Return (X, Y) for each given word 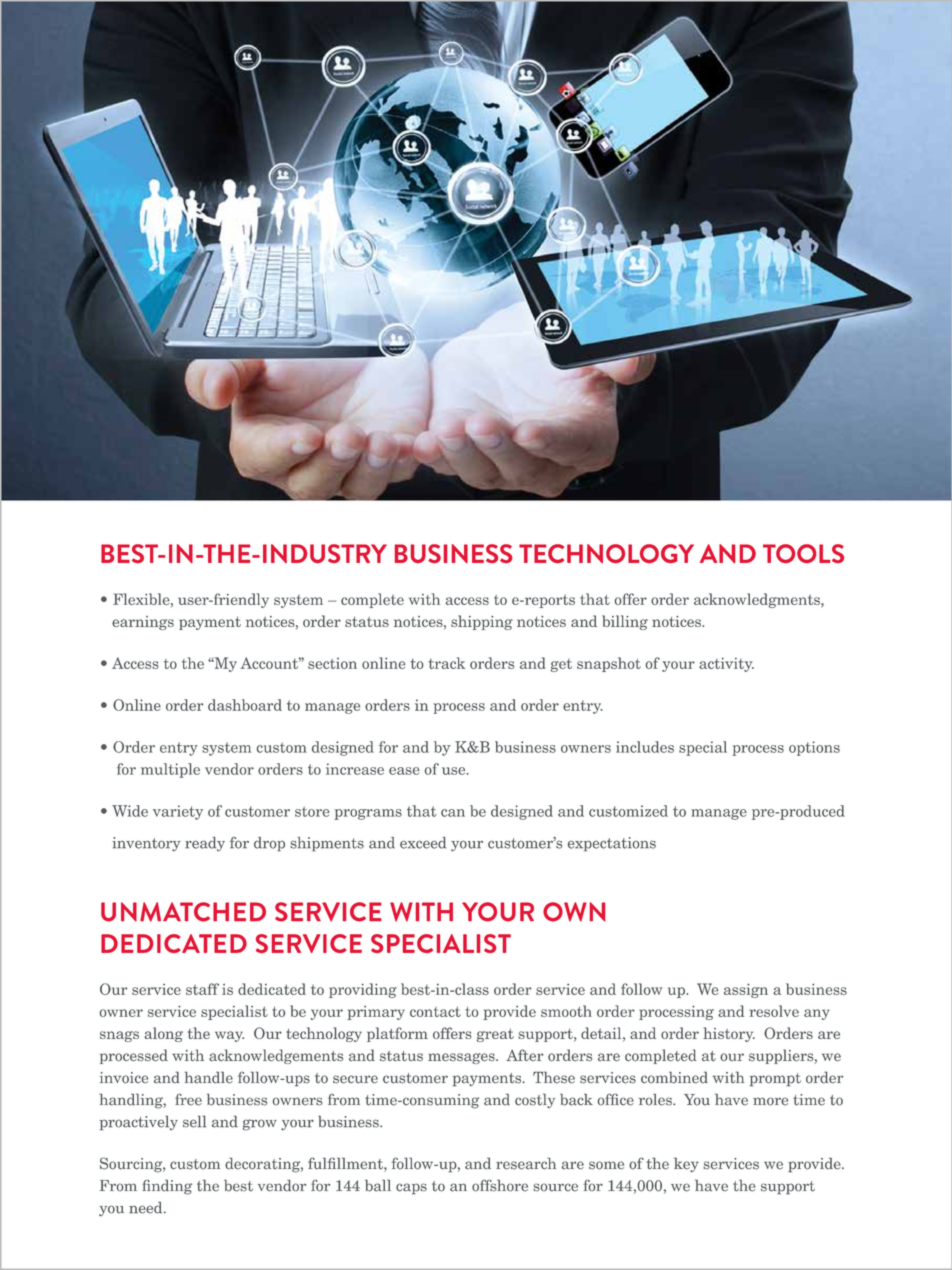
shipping (482, 622)
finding (167, 1187)
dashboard (245, 705)
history (729, 1034)
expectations (612, 844)
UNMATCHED (183, 912)
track (447, 663)
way (229, 1036)
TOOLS (803, 553)
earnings (143, 623)
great (495, 1035)
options (814, 748)
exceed (423, 843)
